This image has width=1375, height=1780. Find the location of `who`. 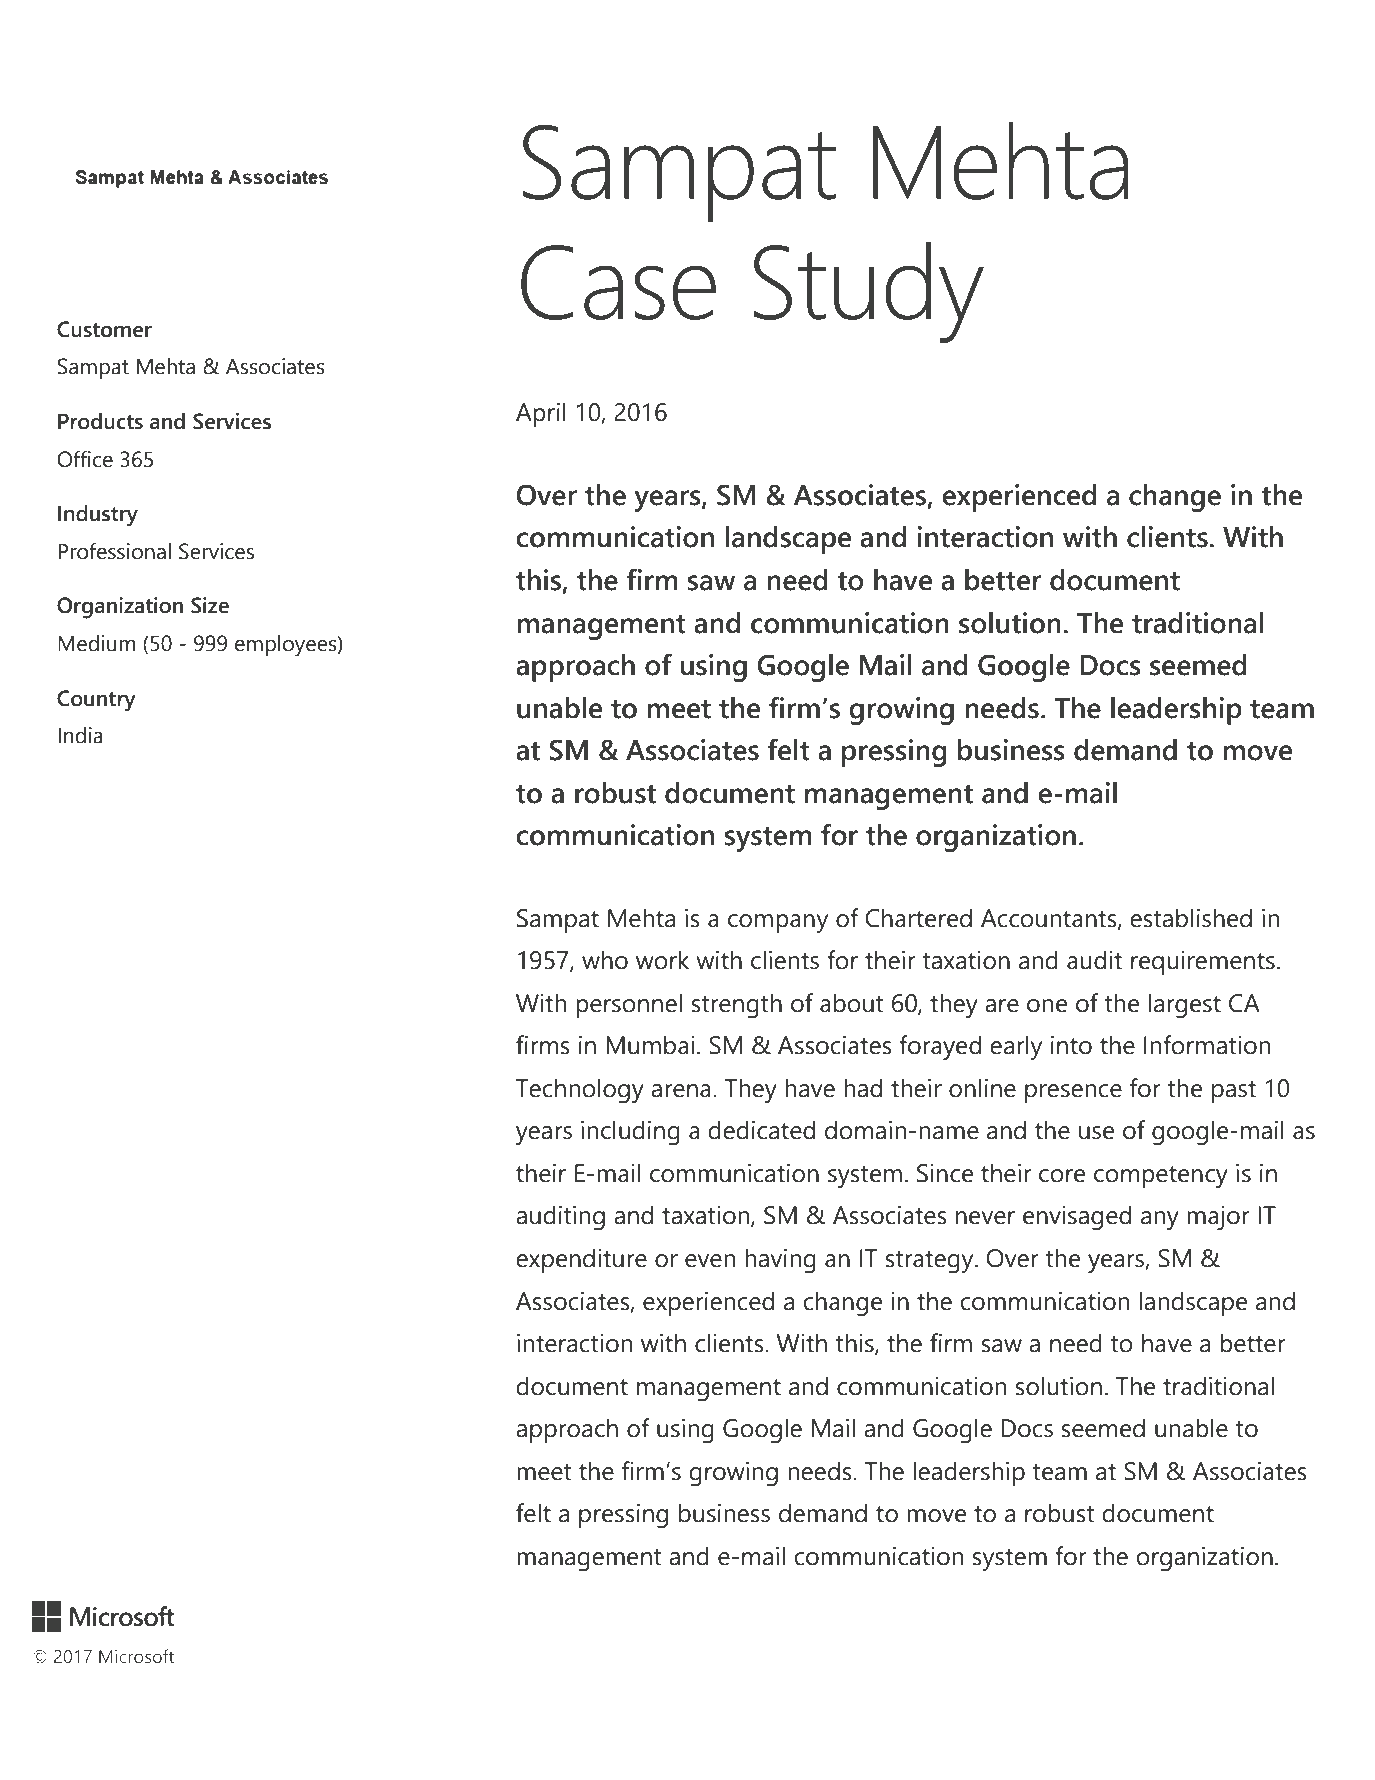

who is located at coordinates (605, 960).
